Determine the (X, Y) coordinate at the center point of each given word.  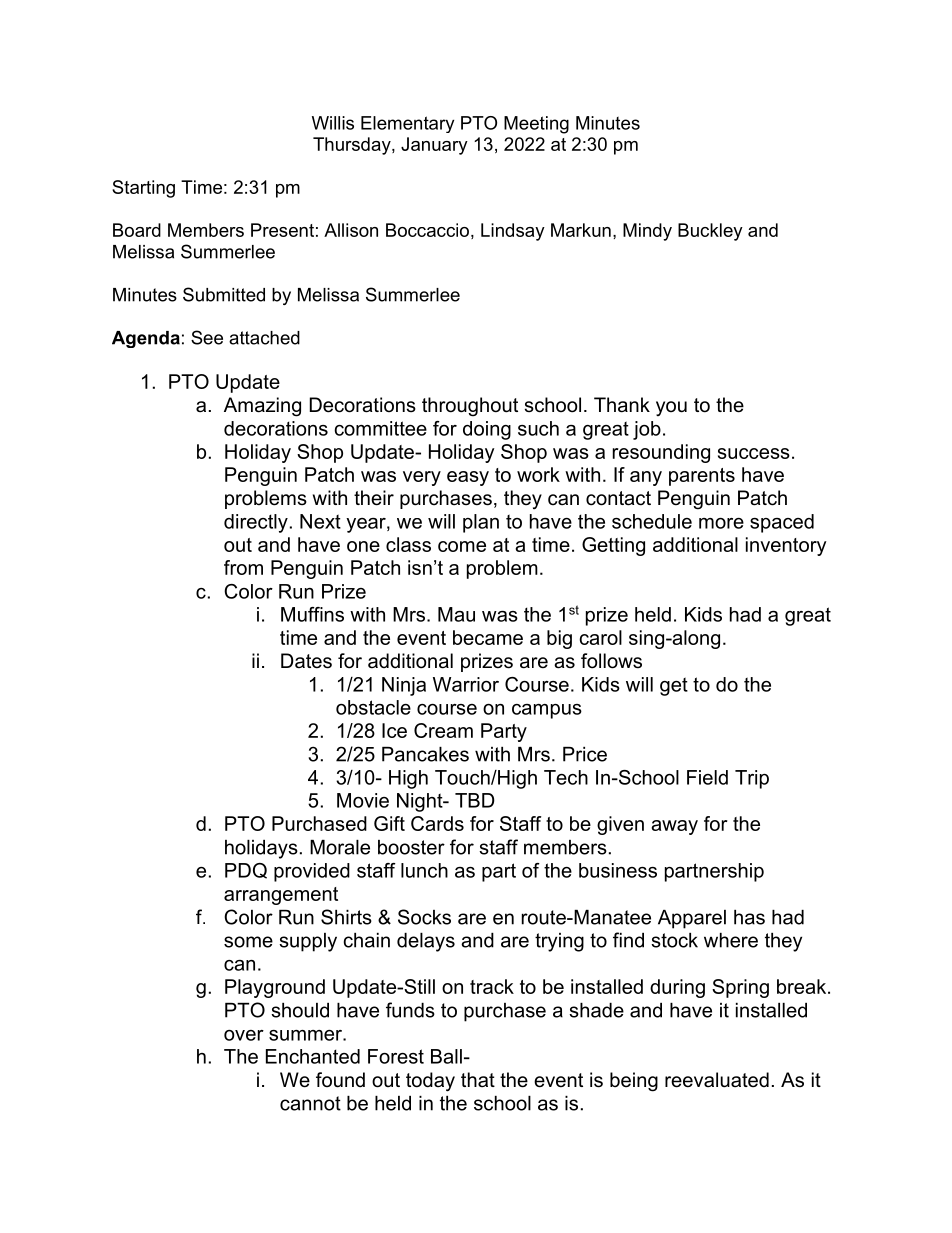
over (244, 1035)
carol (600, 637)
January (434, 146)
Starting (143, 189)
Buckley (710, 232)
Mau (456, 614)
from (243, 567)
